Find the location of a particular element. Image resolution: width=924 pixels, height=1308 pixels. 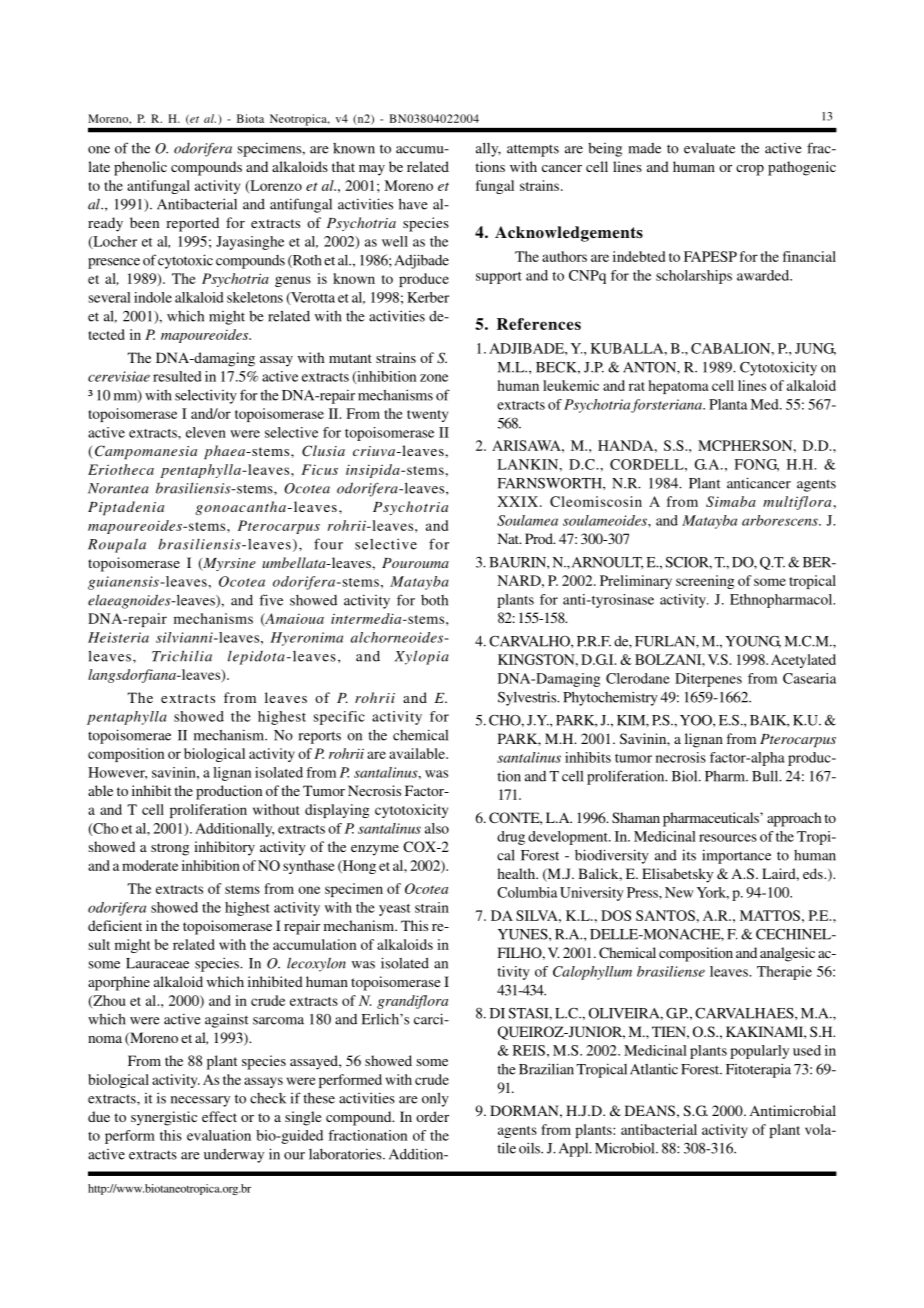

five is located at coordinates (271, 600).
